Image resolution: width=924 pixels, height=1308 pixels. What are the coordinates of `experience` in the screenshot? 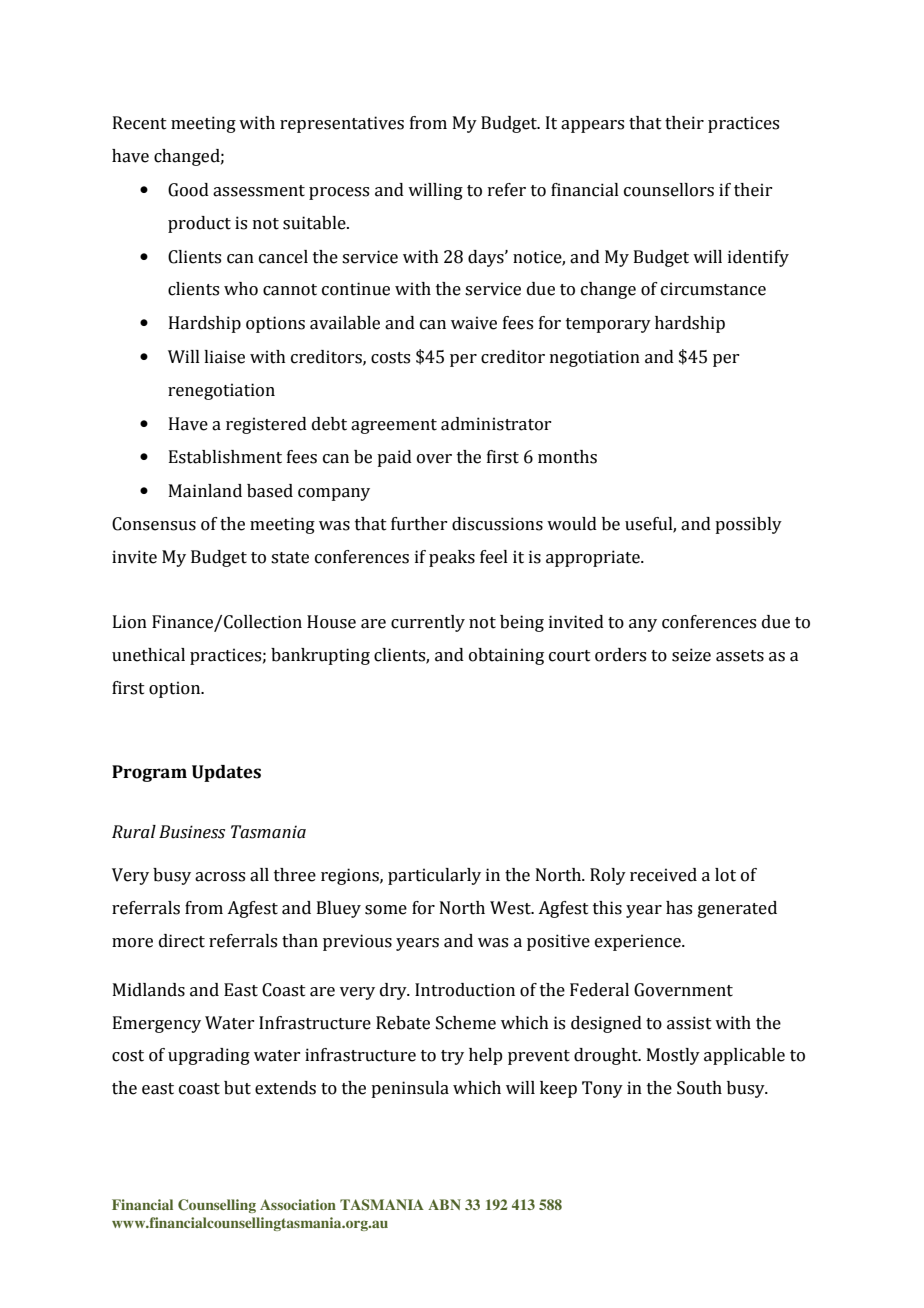 It's located at (639, 942).
